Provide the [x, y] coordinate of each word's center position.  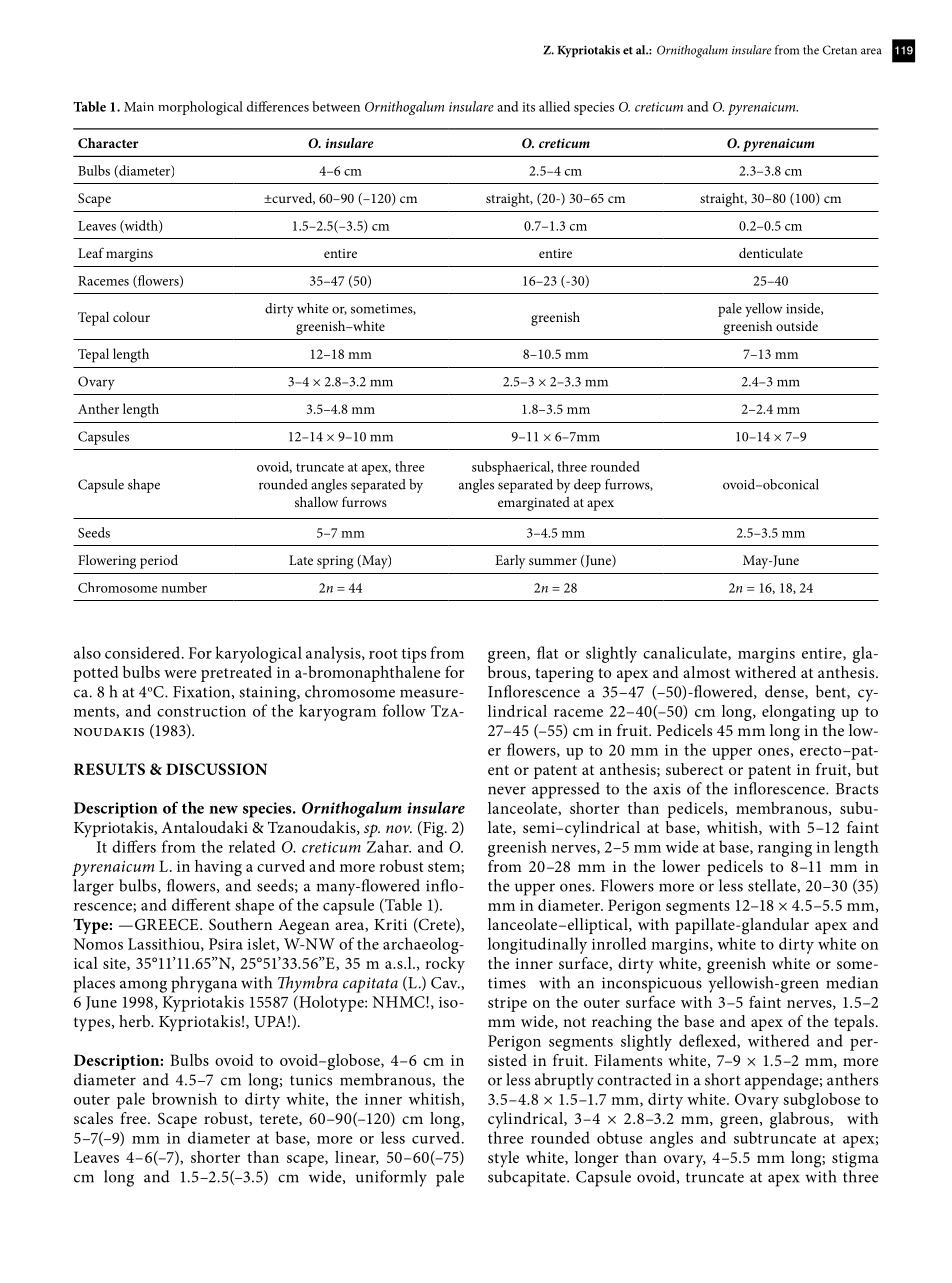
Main [139, 107]
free [134, 1118]
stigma [855, 1160]
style [503, 1159]
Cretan [840, 50]
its [528, 107]
